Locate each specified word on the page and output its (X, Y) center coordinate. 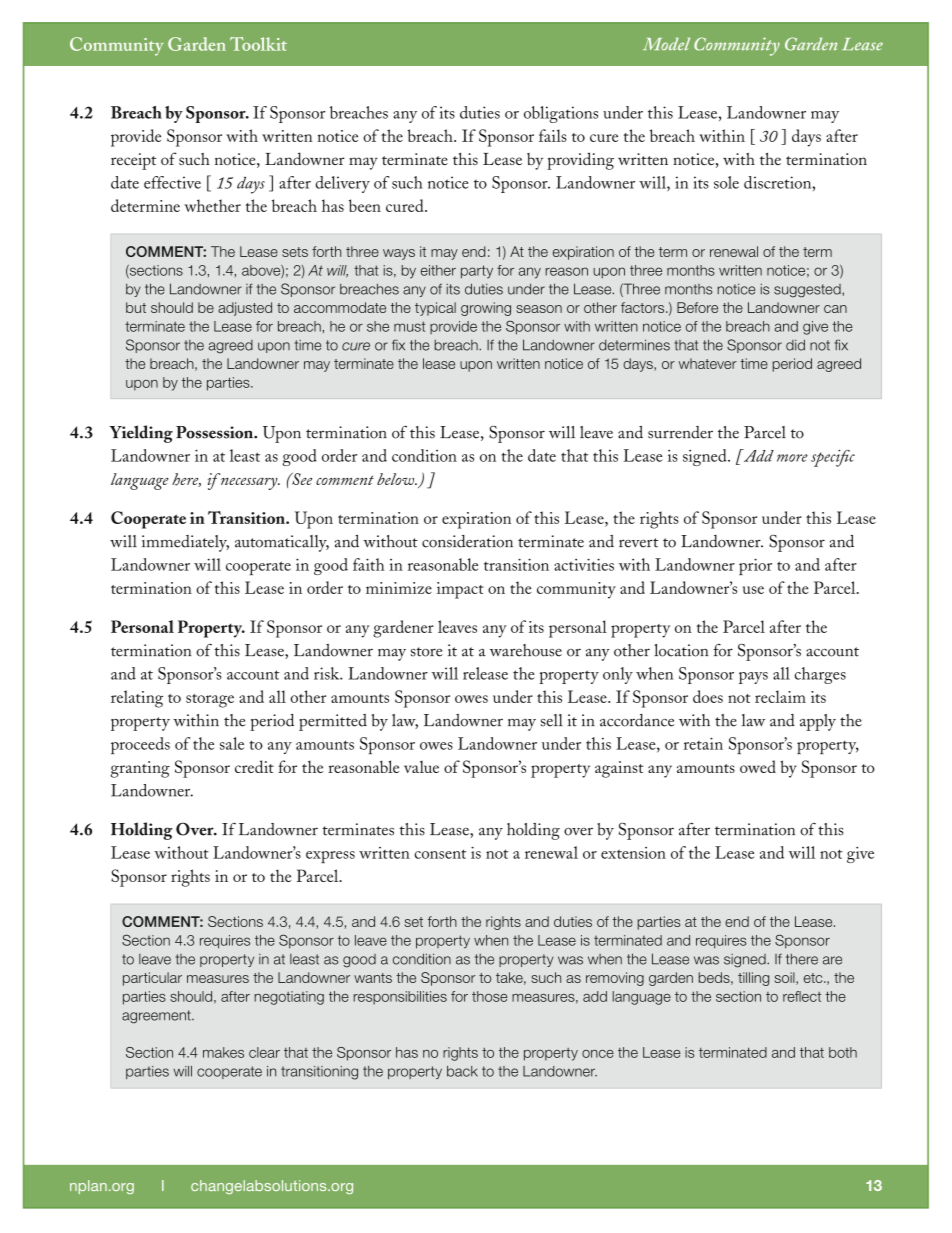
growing (486, 309)
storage (210, 701)
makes (223, 1052)
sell (552, 720)
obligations (561, 114)
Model (666, 44)
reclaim (780, 696)
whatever (708, 363)
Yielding (141, 434)
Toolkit (258, 44)
